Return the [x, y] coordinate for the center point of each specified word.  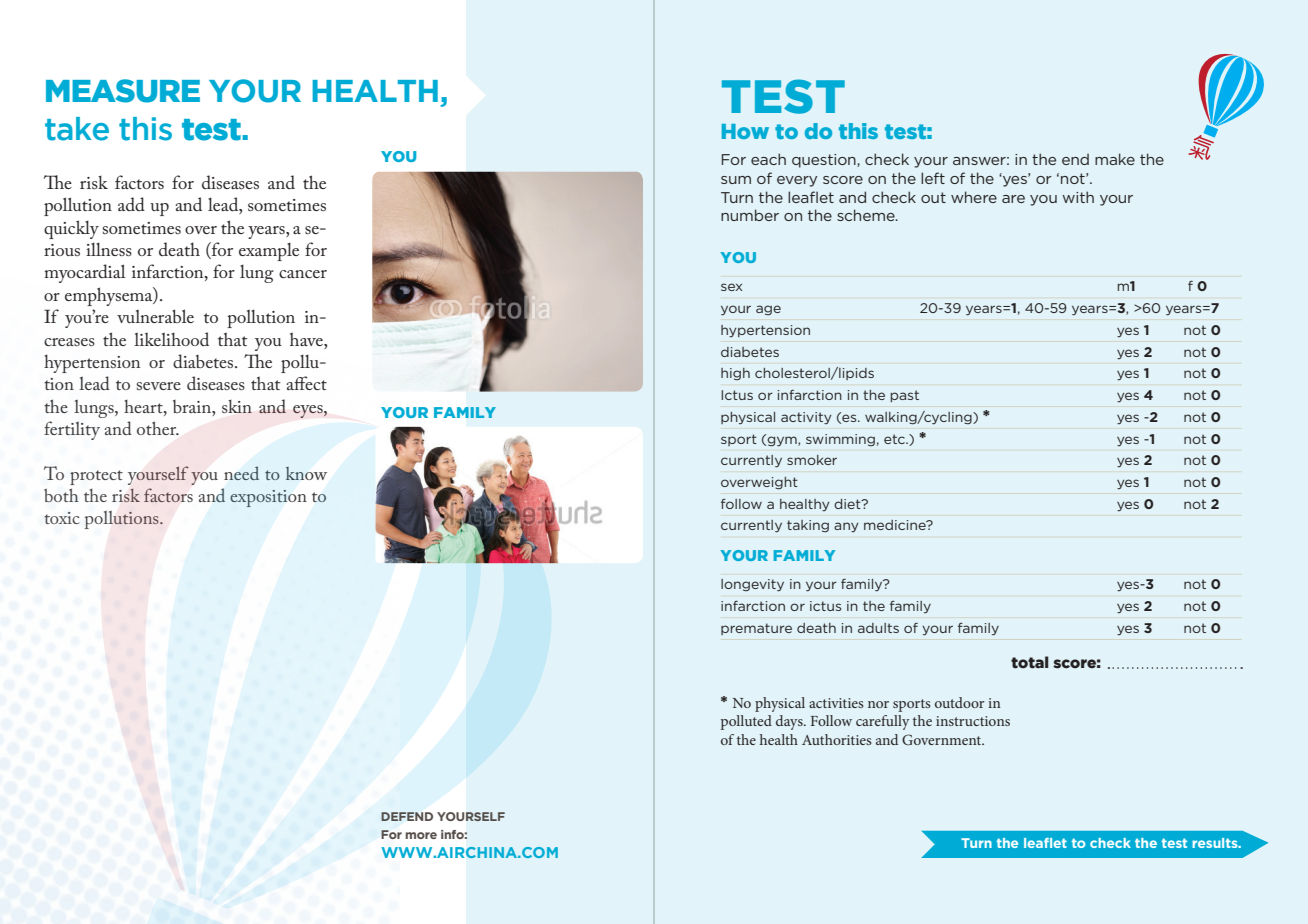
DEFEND [407, 816]
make [1115, 159]
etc [895, 439]
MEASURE [123, 91]
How [745, 131]
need [241, 473]
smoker [812, 460]
